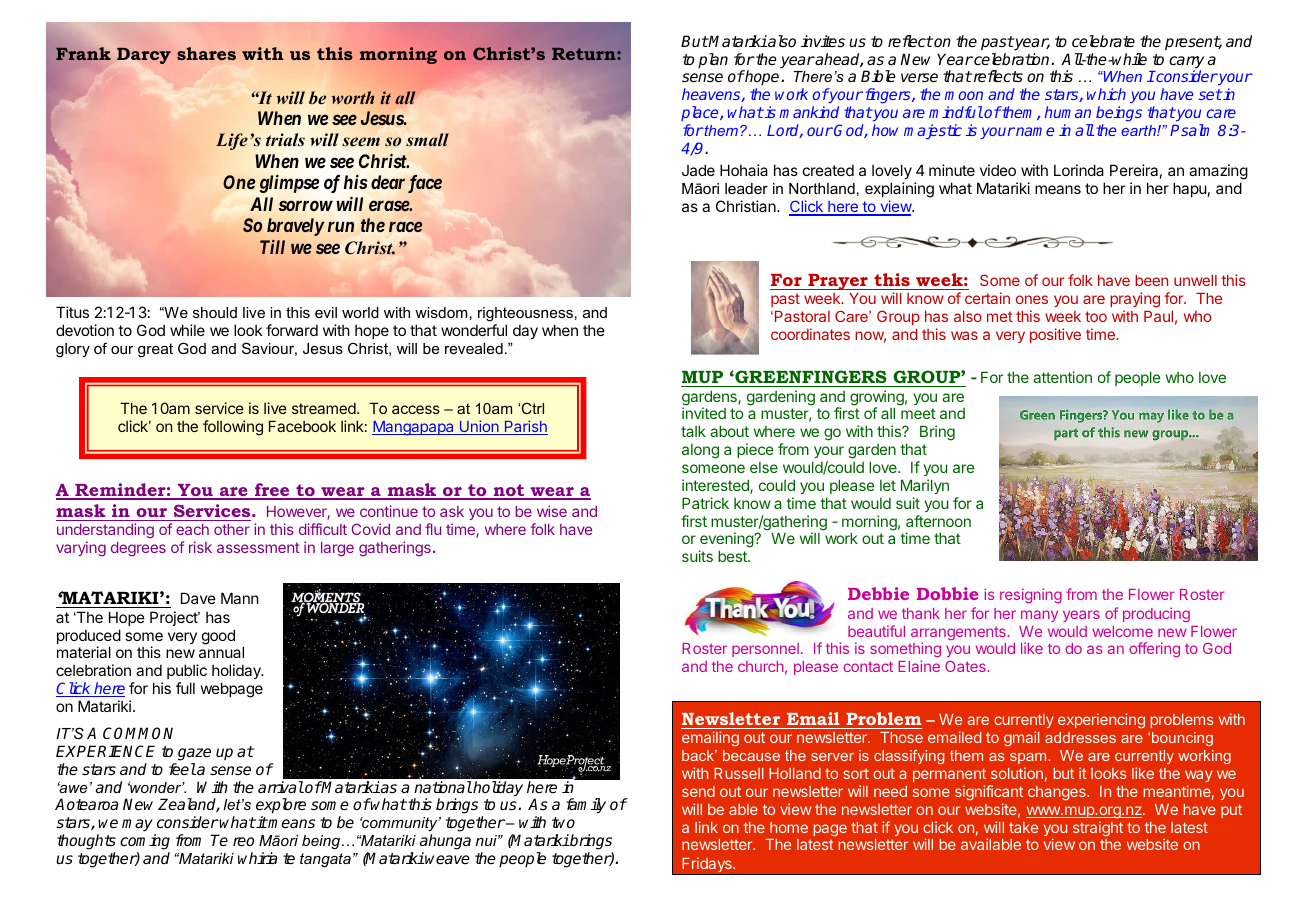 Image resolution: width=1308 pixels, height=924 pixels. What do you see at coordinates (563, 822) in the document?
I see `two` at bounding box center [563, 822].
